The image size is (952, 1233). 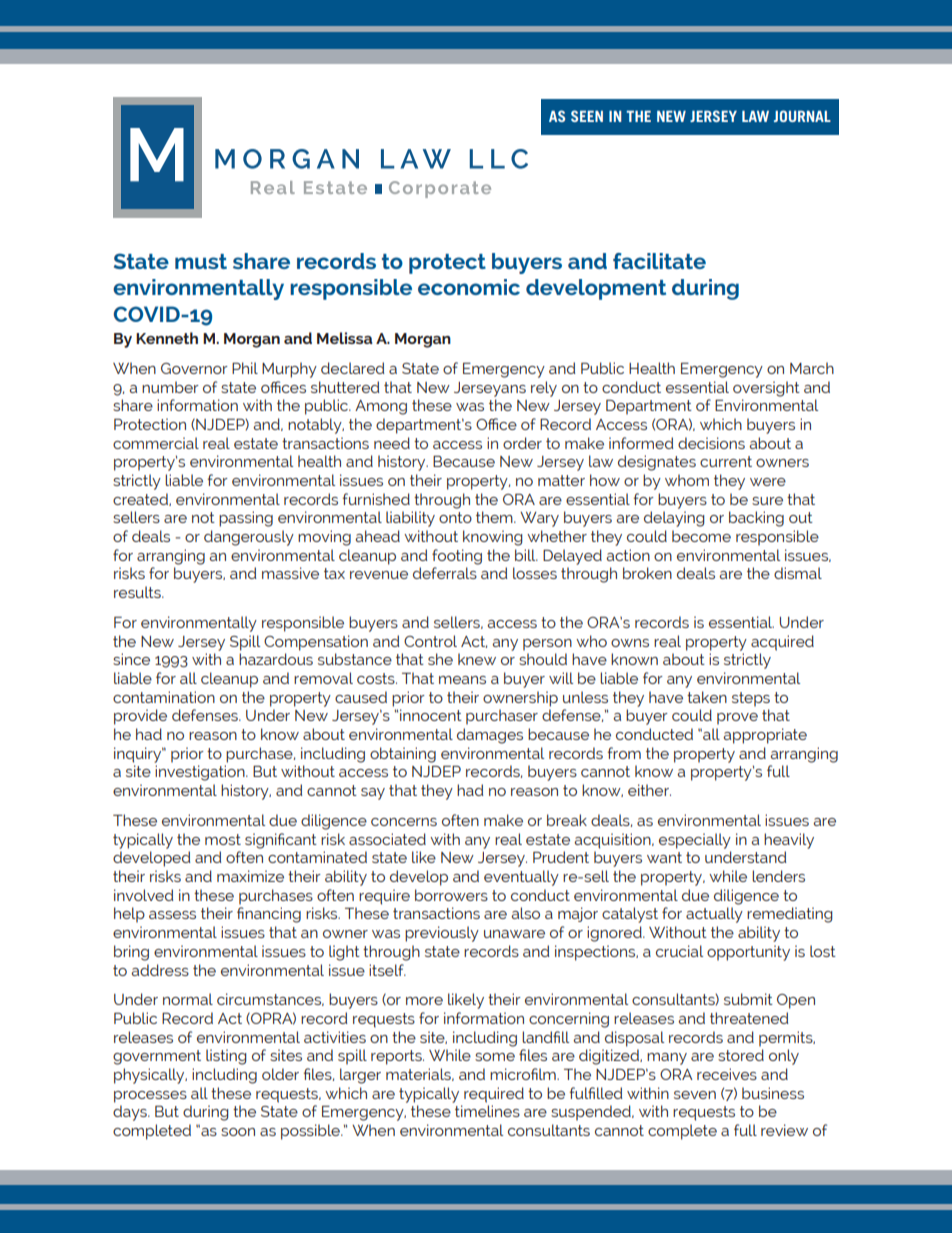 What do you see at coordinates (490, 736) in the image?
I see `damages` at bounding box center [490, 736].
